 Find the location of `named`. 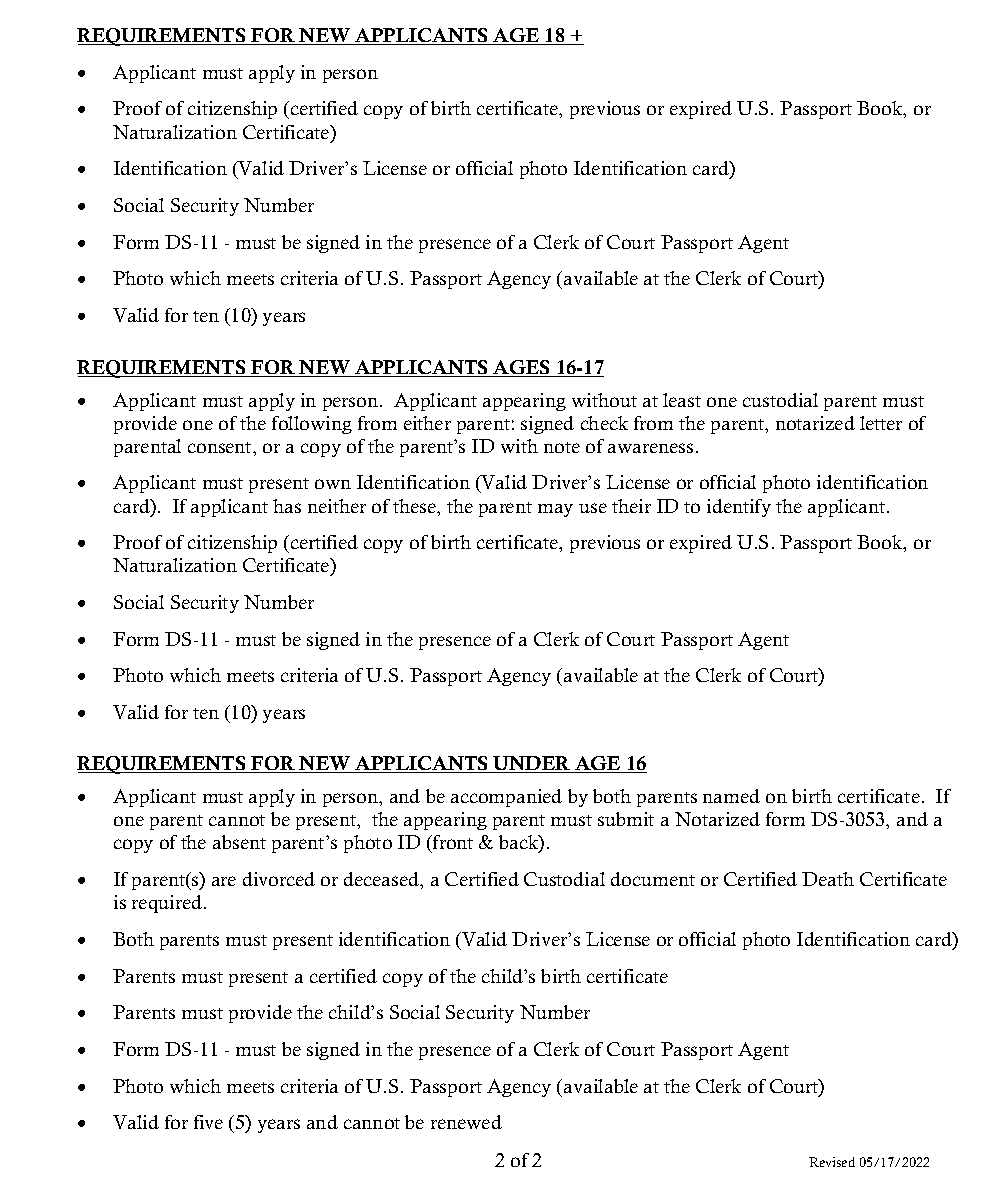

named is located at coordinates (731, 796).
